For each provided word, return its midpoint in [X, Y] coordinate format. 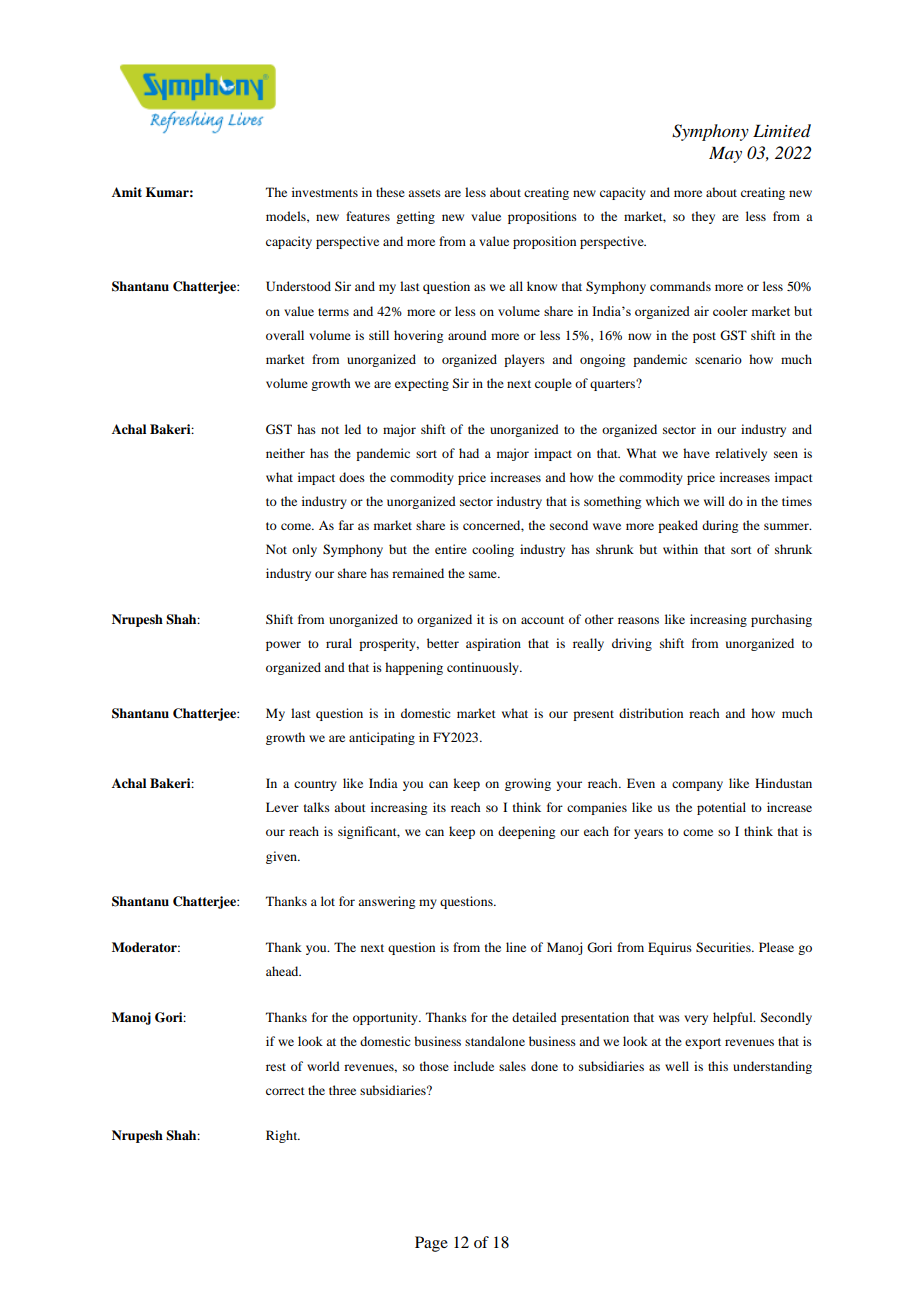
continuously [484, 668]
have [696, 453]
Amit [127, 192]
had [469, 453]
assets [424, 193]
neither [285, 453]
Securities [724, 947]
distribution [651, 713]
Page [431, 1244]
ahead [283, 971]
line [516, 947]
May [725, 154]
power [283, 646]
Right [283, 1136]
